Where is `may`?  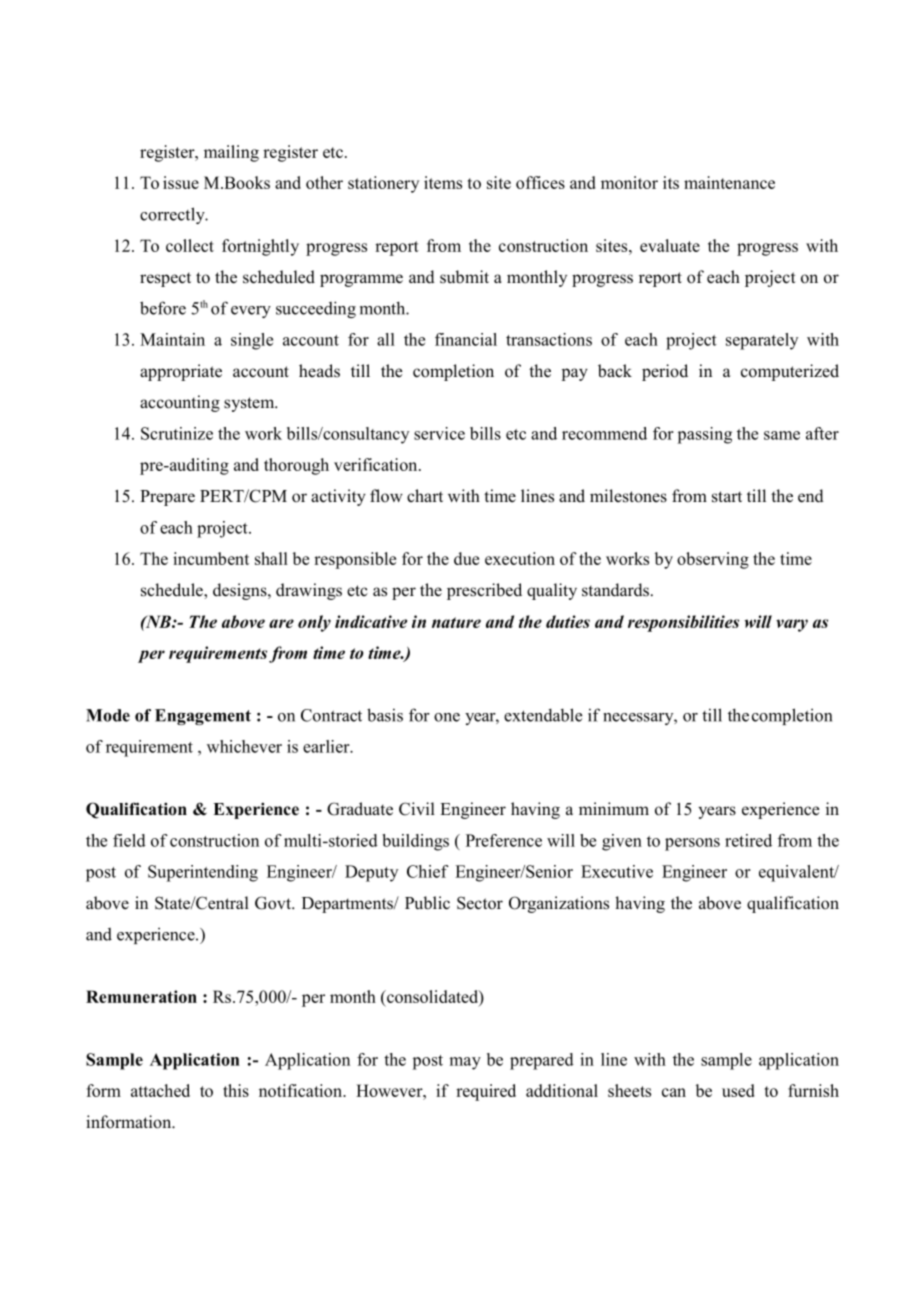 may is located at coordinates (465, 1063).
